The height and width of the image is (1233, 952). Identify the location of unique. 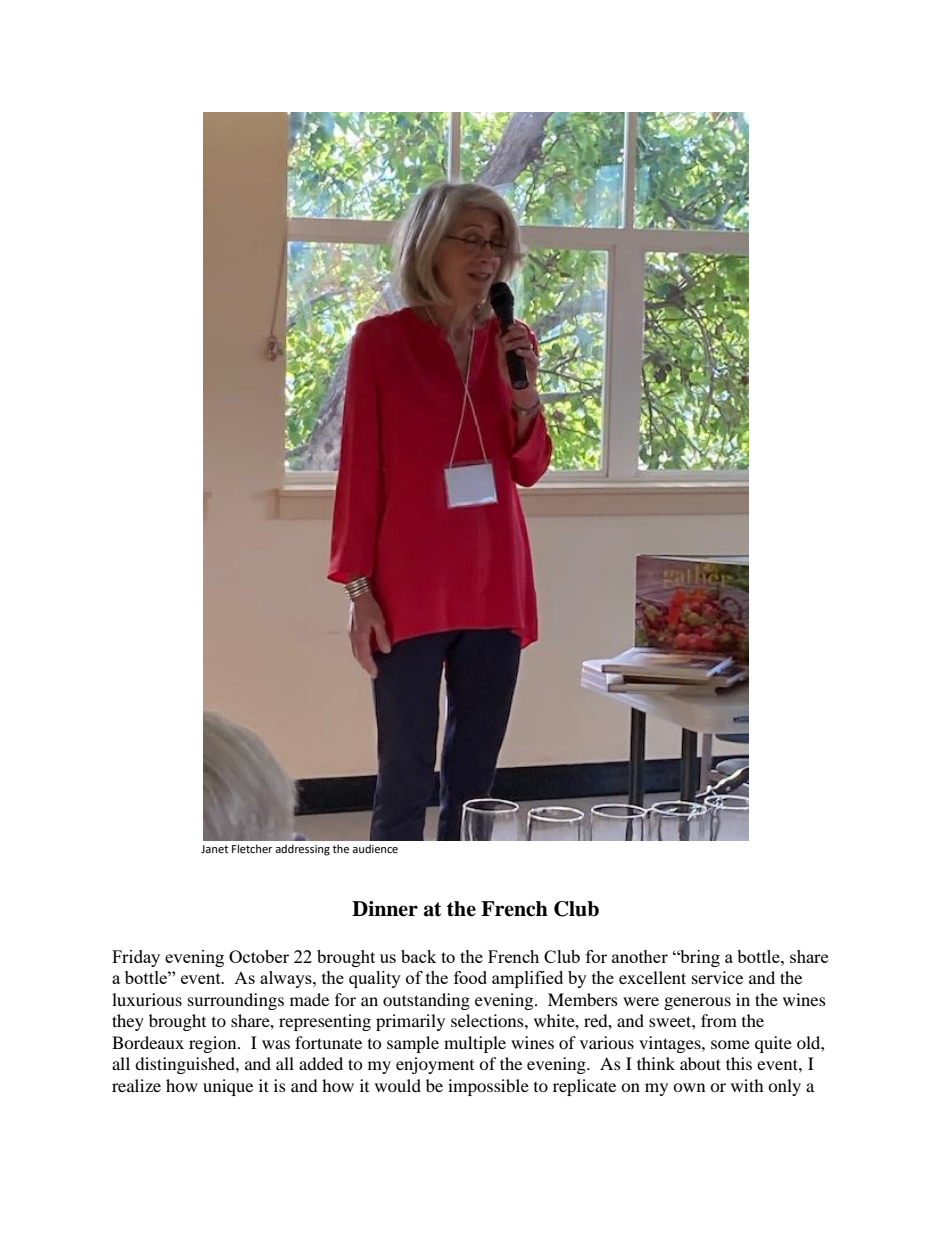
(228, 1087).
